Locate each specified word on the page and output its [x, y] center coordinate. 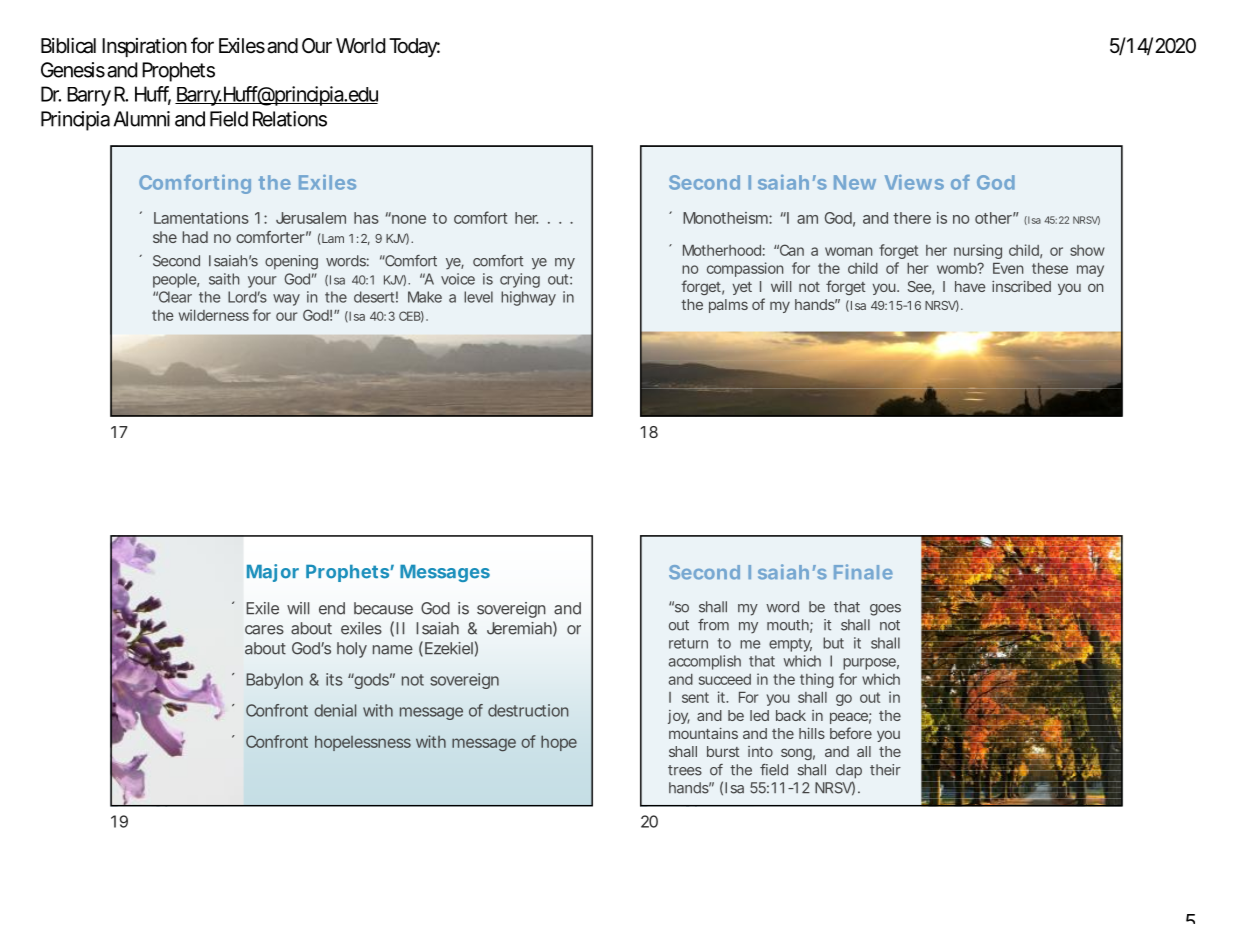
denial [335, 710]
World [361, 45]
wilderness [214, 315]
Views [914, 182]
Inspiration [144, 47]
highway [528, 298]
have [970, 286]
